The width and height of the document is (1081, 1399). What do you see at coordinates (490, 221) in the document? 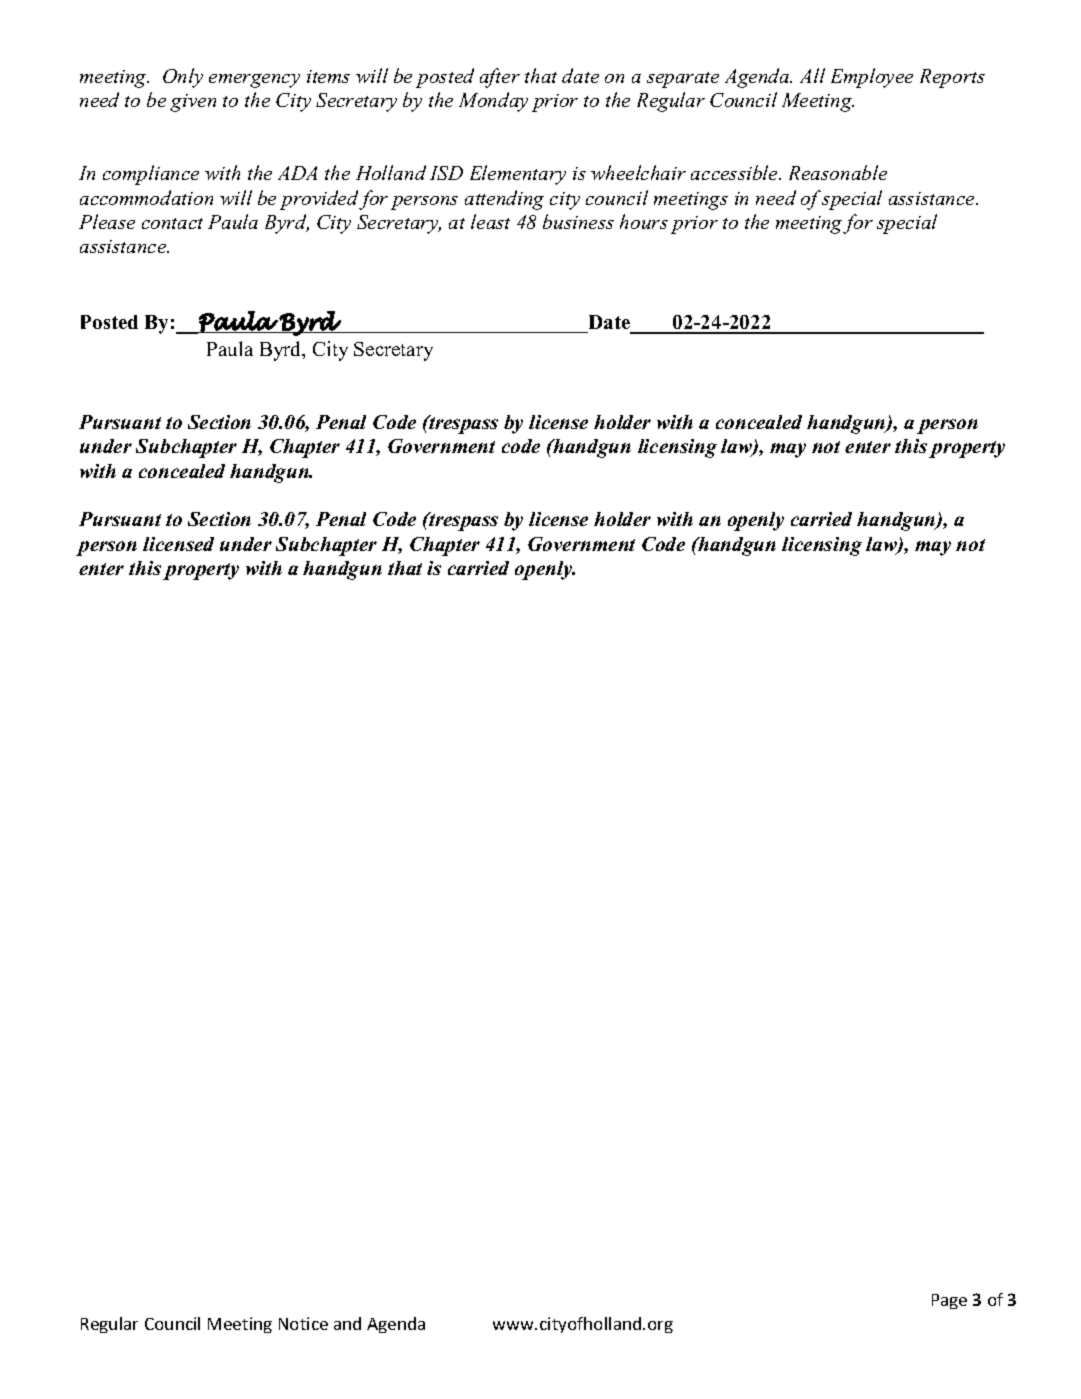
I see `least` at bounding box center [490, 221].
